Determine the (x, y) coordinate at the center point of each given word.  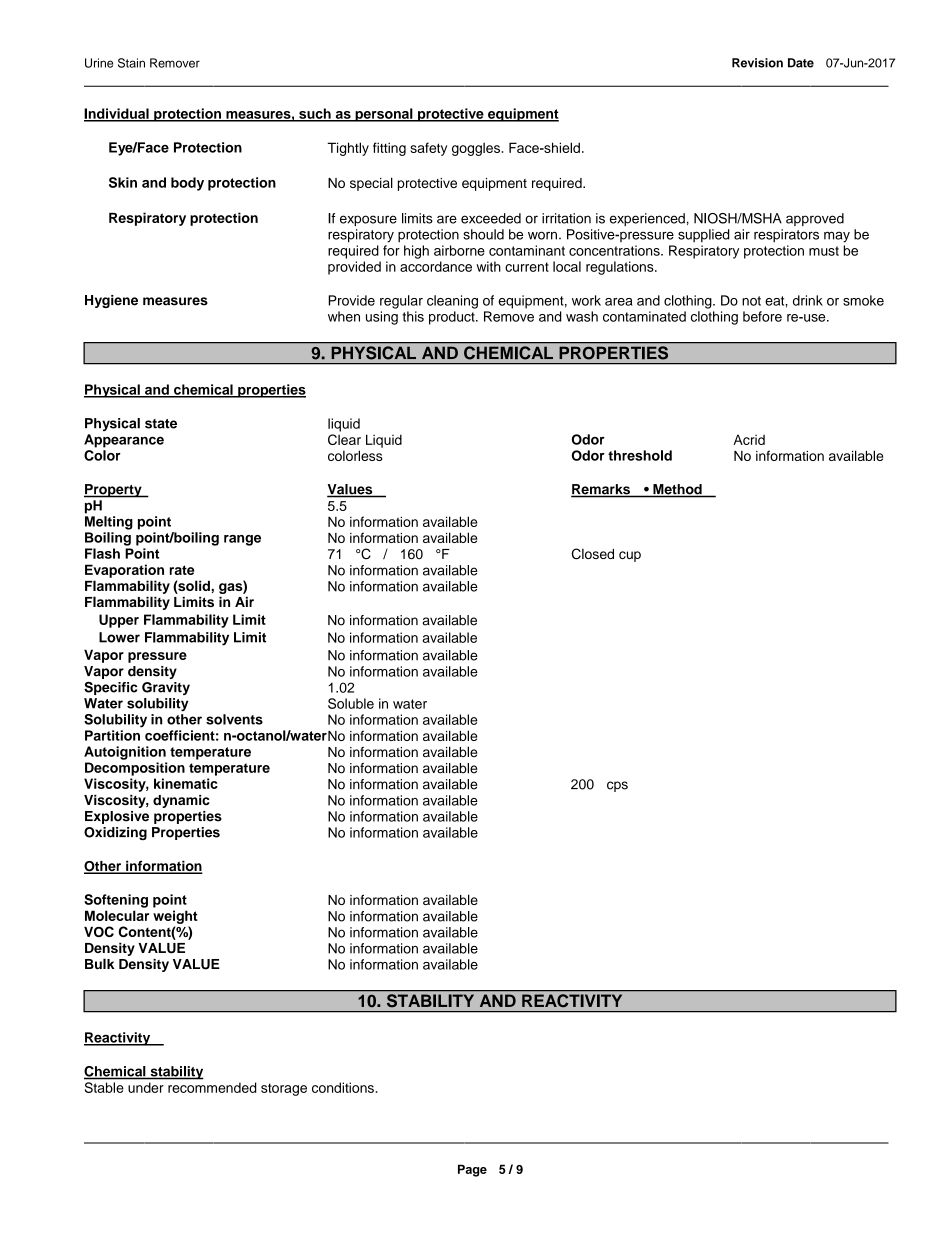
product (453, 318)
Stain (131, 63)
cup (630, 556)
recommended (212, 1087)
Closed (593, 554)
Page (472, 1170)
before (762, 316)
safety (428, 149)
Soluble (351, 703)
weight (175, 917)
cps (617, 786)
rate (182, 570)
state (161, 424)
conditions (343, 1087)
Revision (757, 63)
